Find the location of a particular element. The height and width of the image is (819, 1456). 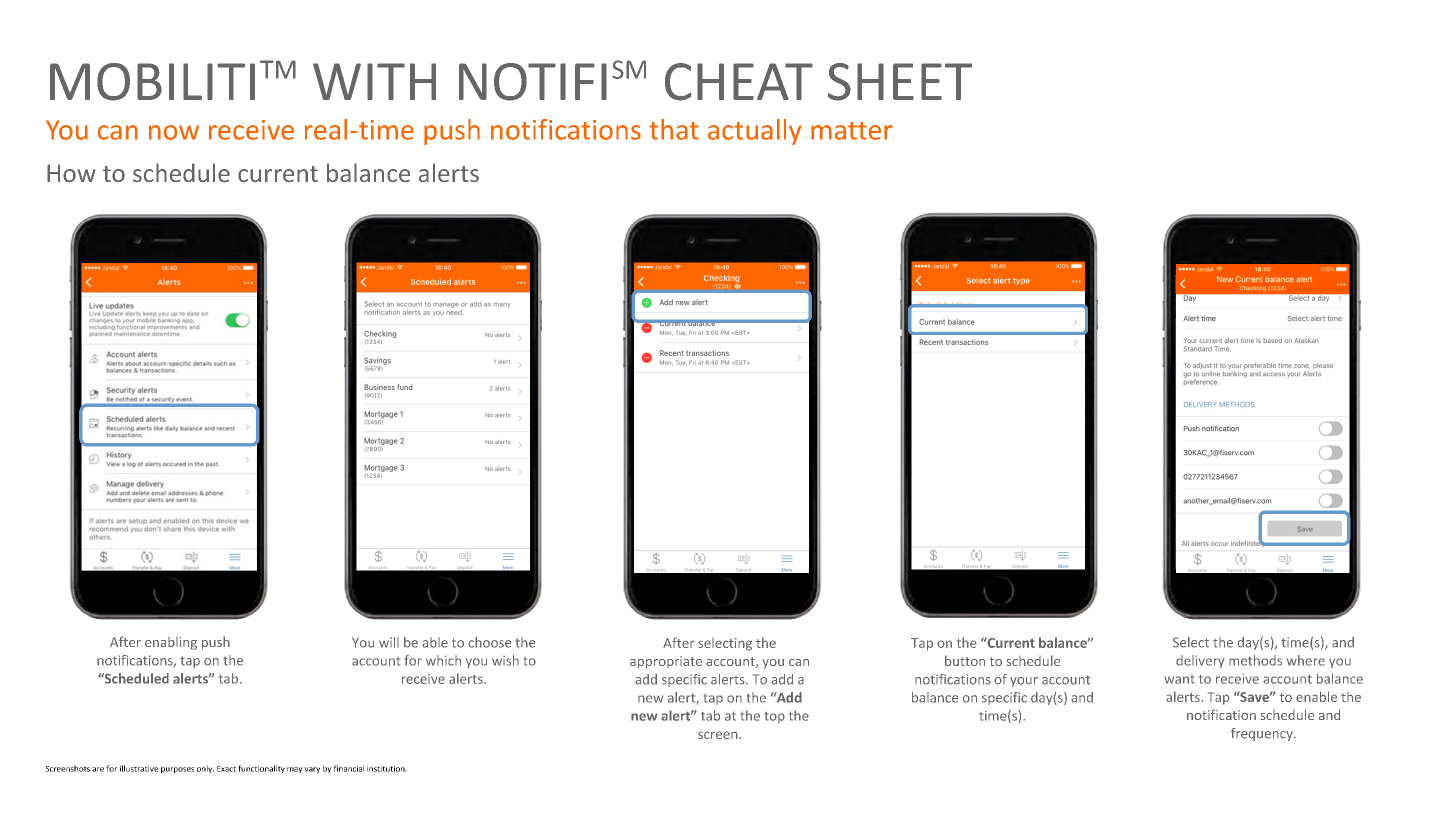

now is located at coordinates (174, 132).
